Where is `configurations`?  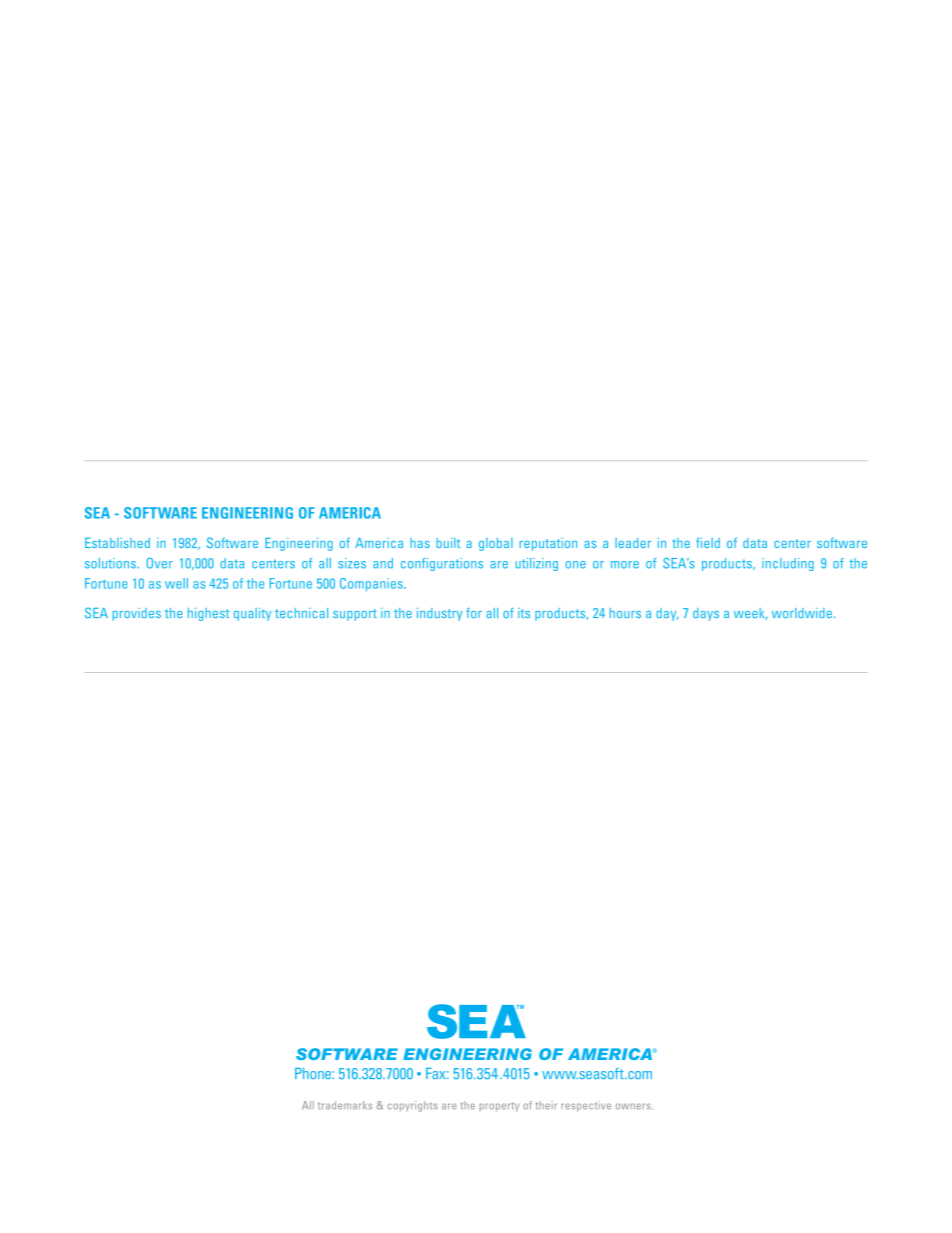 configurations is located at coordinates (442, 564).
